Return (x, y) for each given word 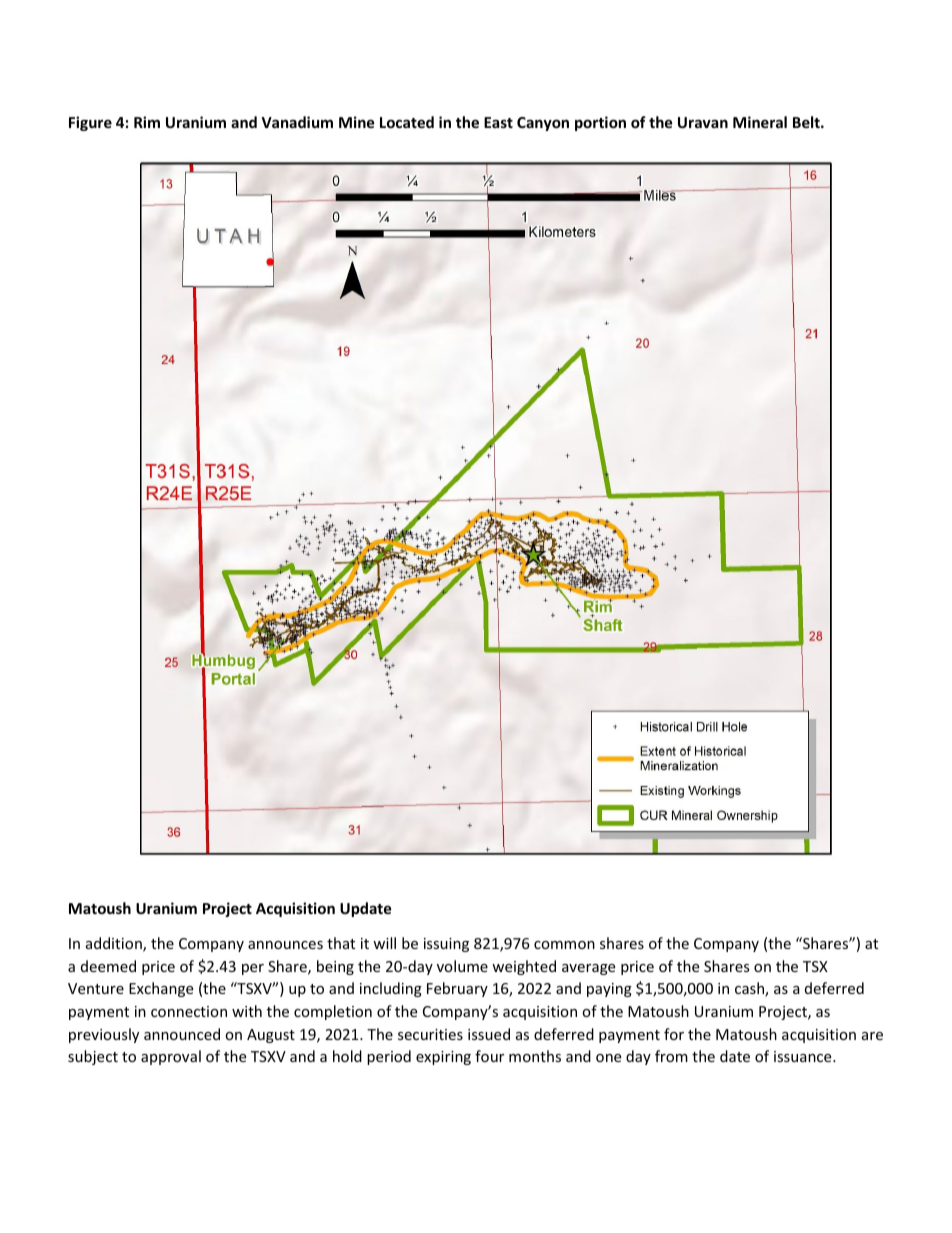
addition (115, 944)
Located (407, 122)
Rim (147, 122)
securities (430, 1034)
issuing (446, 945)
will (384, 943)
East (498, 122)
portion (600, 123)
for (674, 1034)
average (588, 969)
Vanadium (297, 122)
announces (285, 945)
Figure (90, 123)
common (564, 945)
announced (182, 1034)
